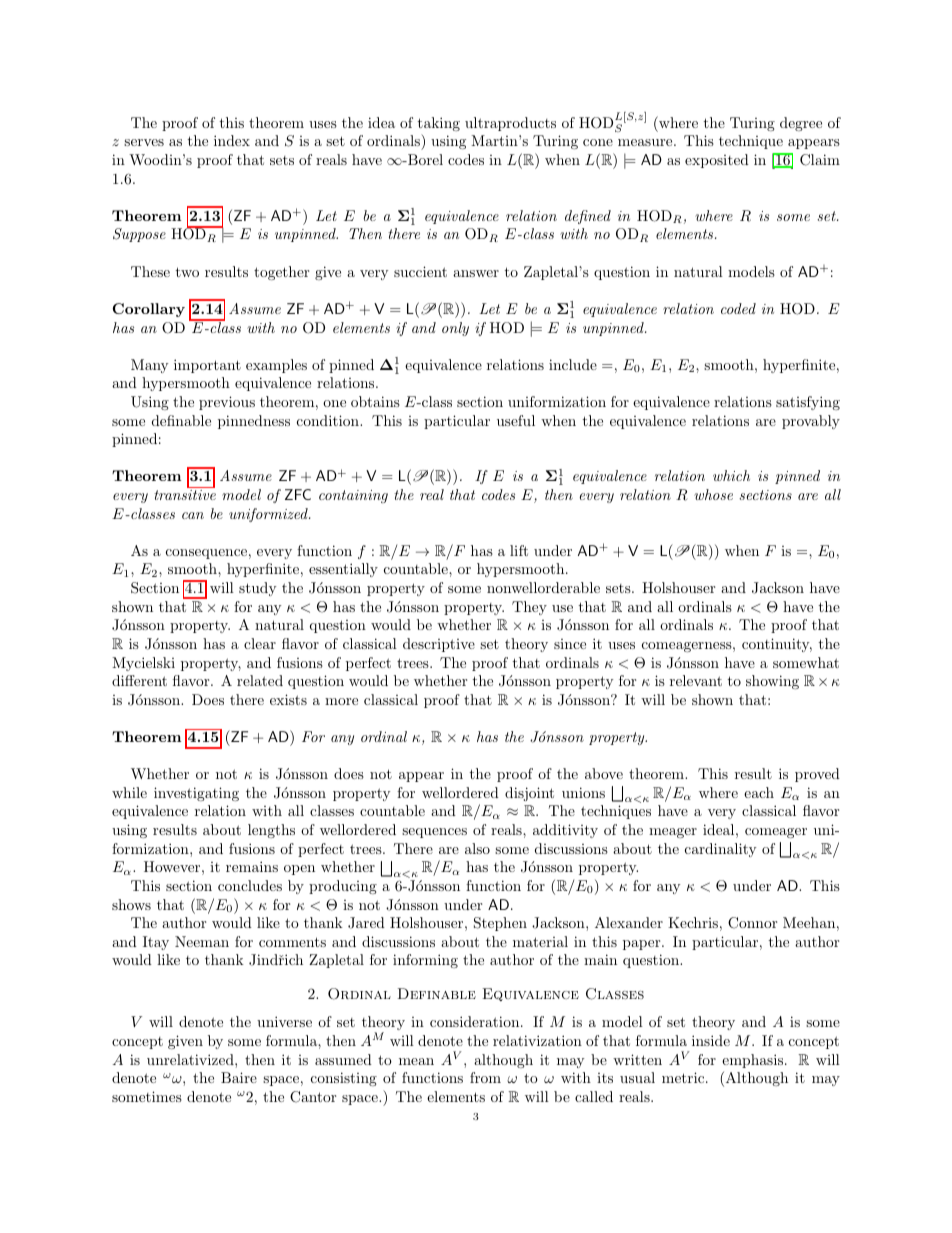  Describe the element at coordinates (801, 124) in the document. I see `degree` at that location.
